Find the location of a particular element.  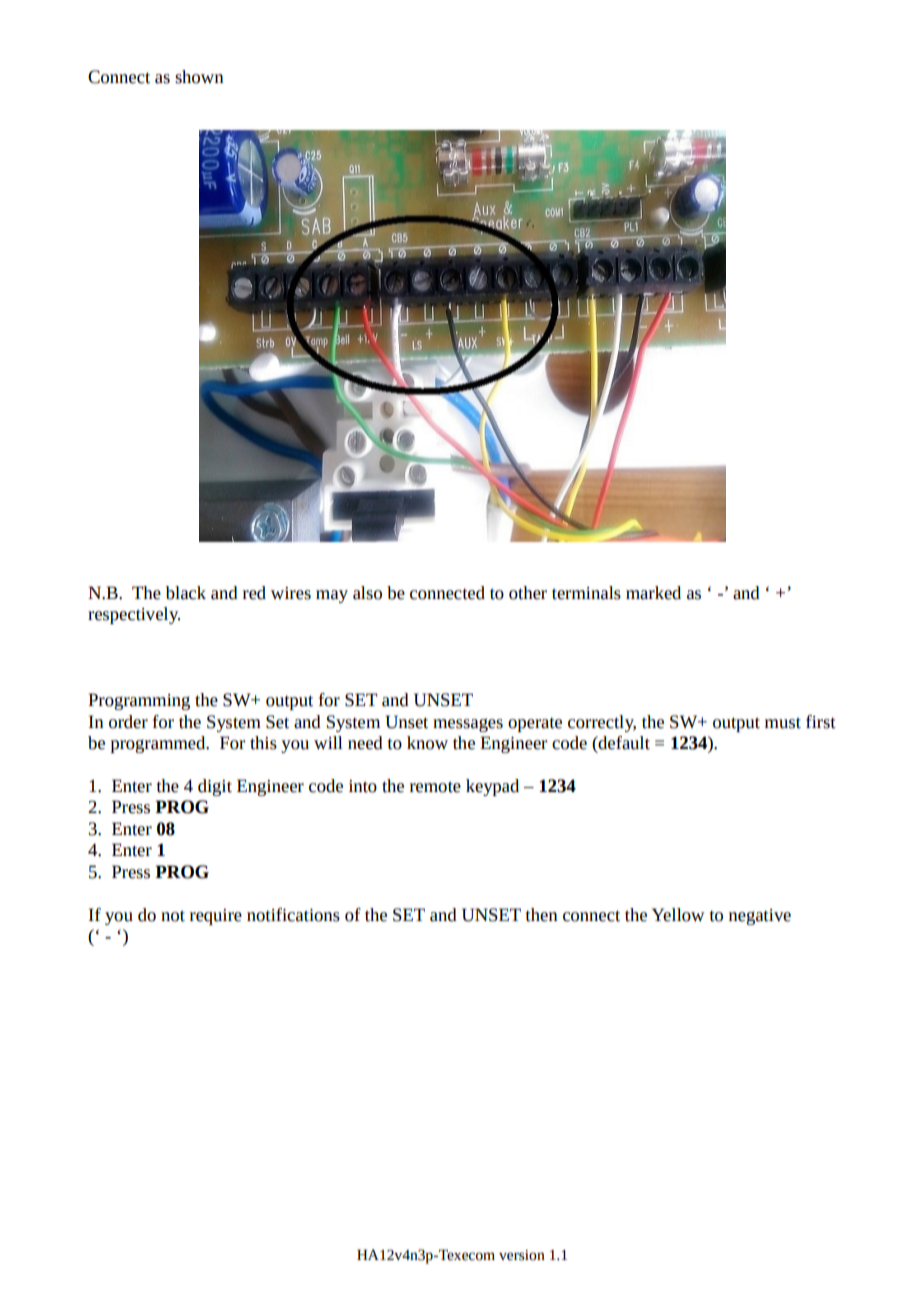

marked is located at coordinates (653, 593).
